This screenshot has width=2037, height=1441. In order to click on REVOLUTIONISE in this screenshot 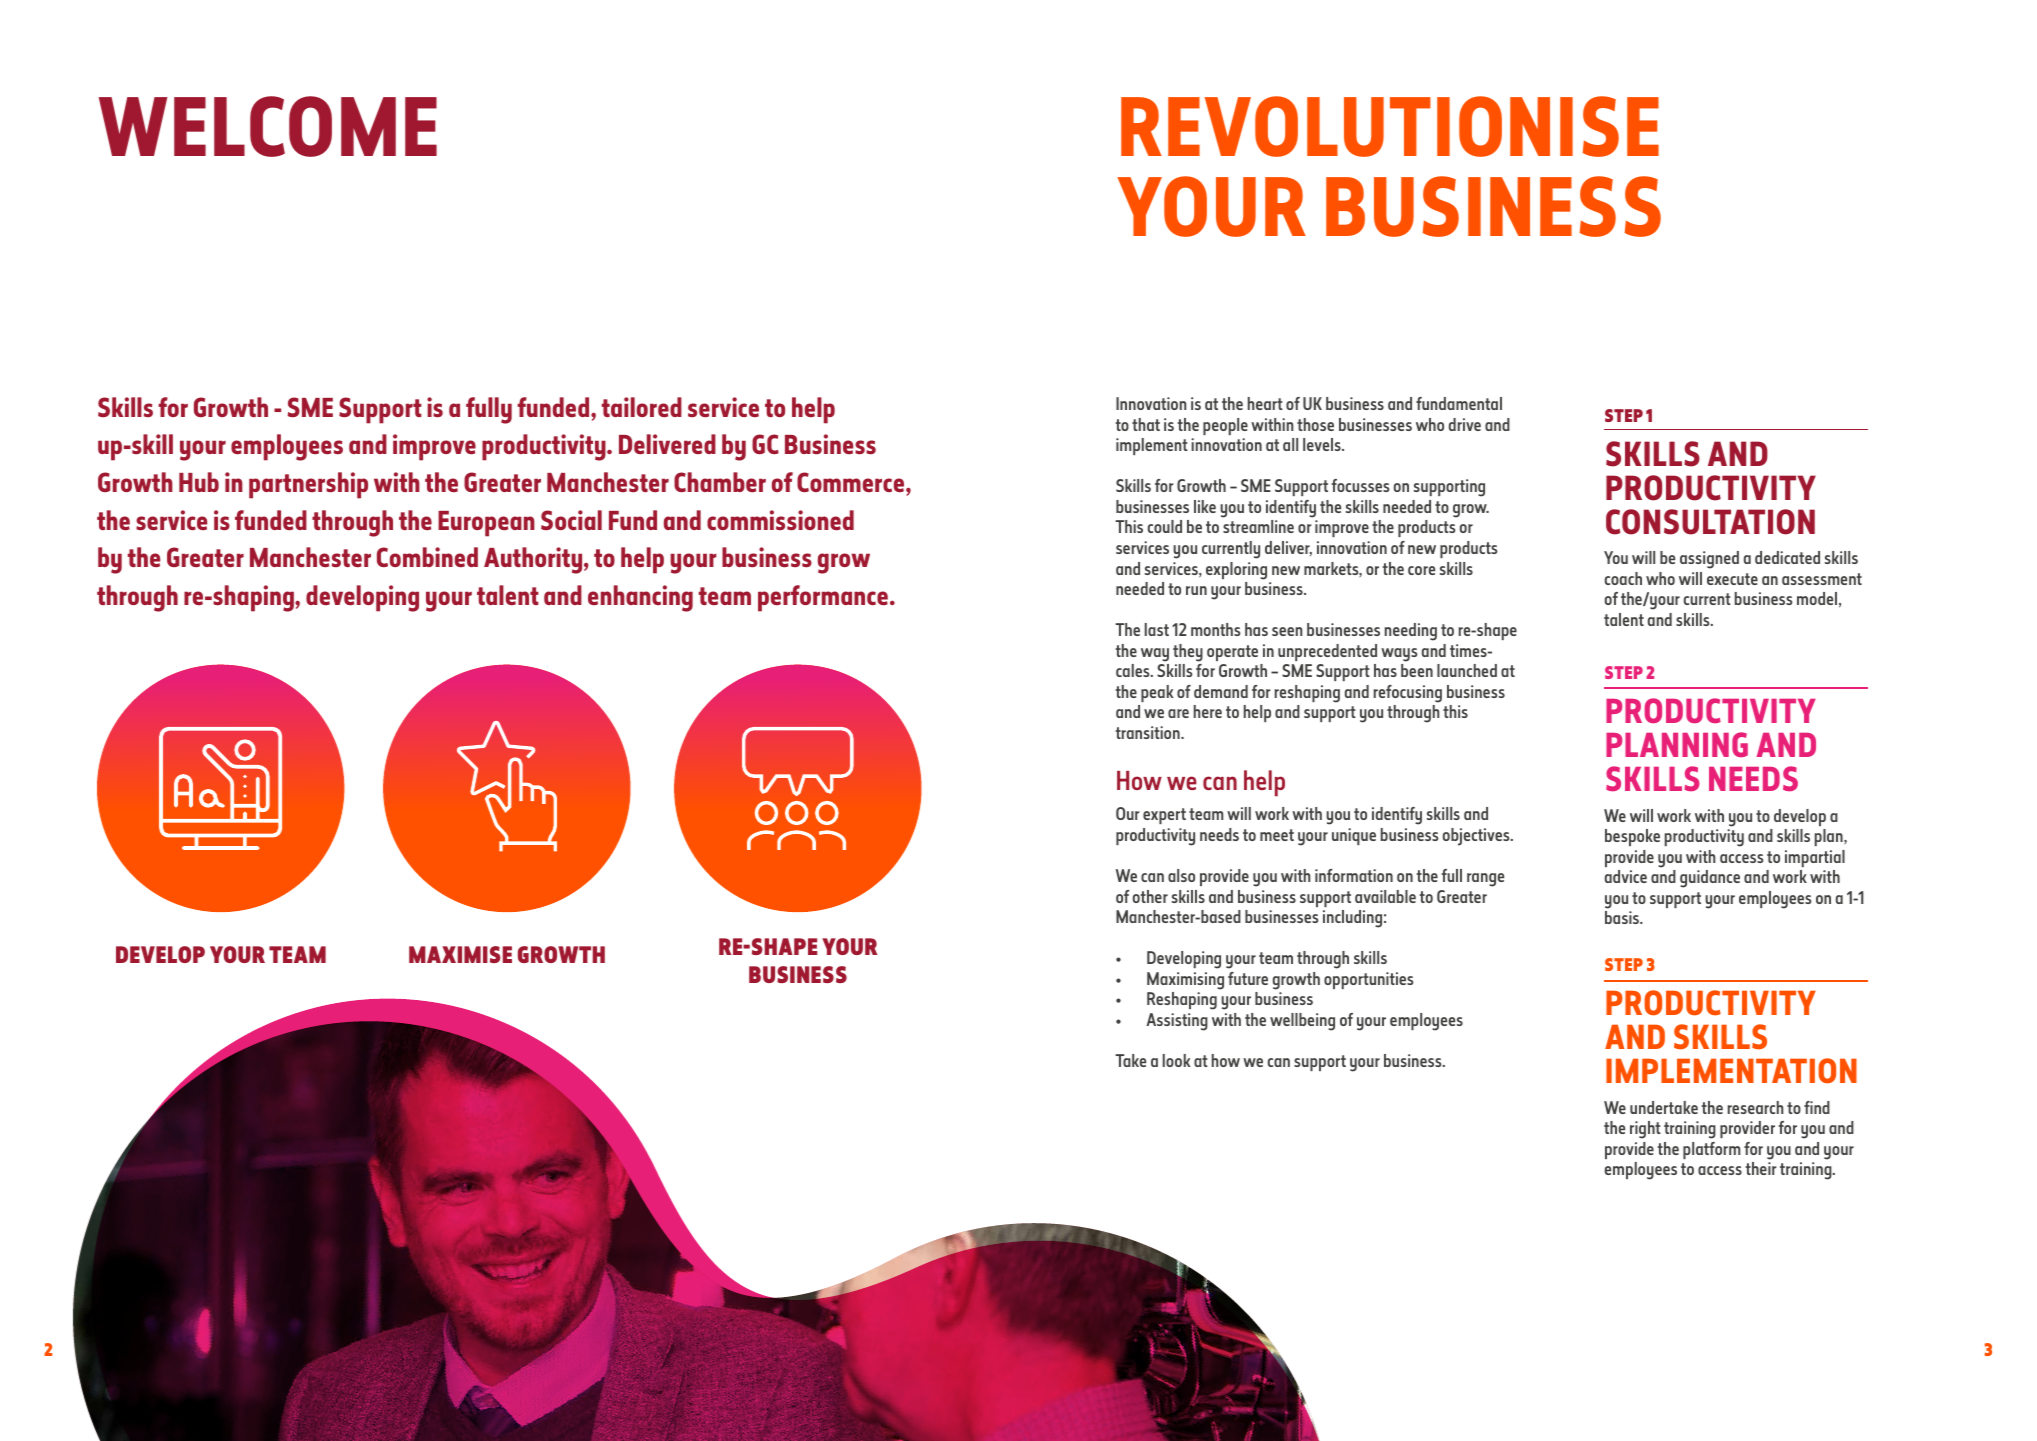, I will do `click(1390, 126)`.
